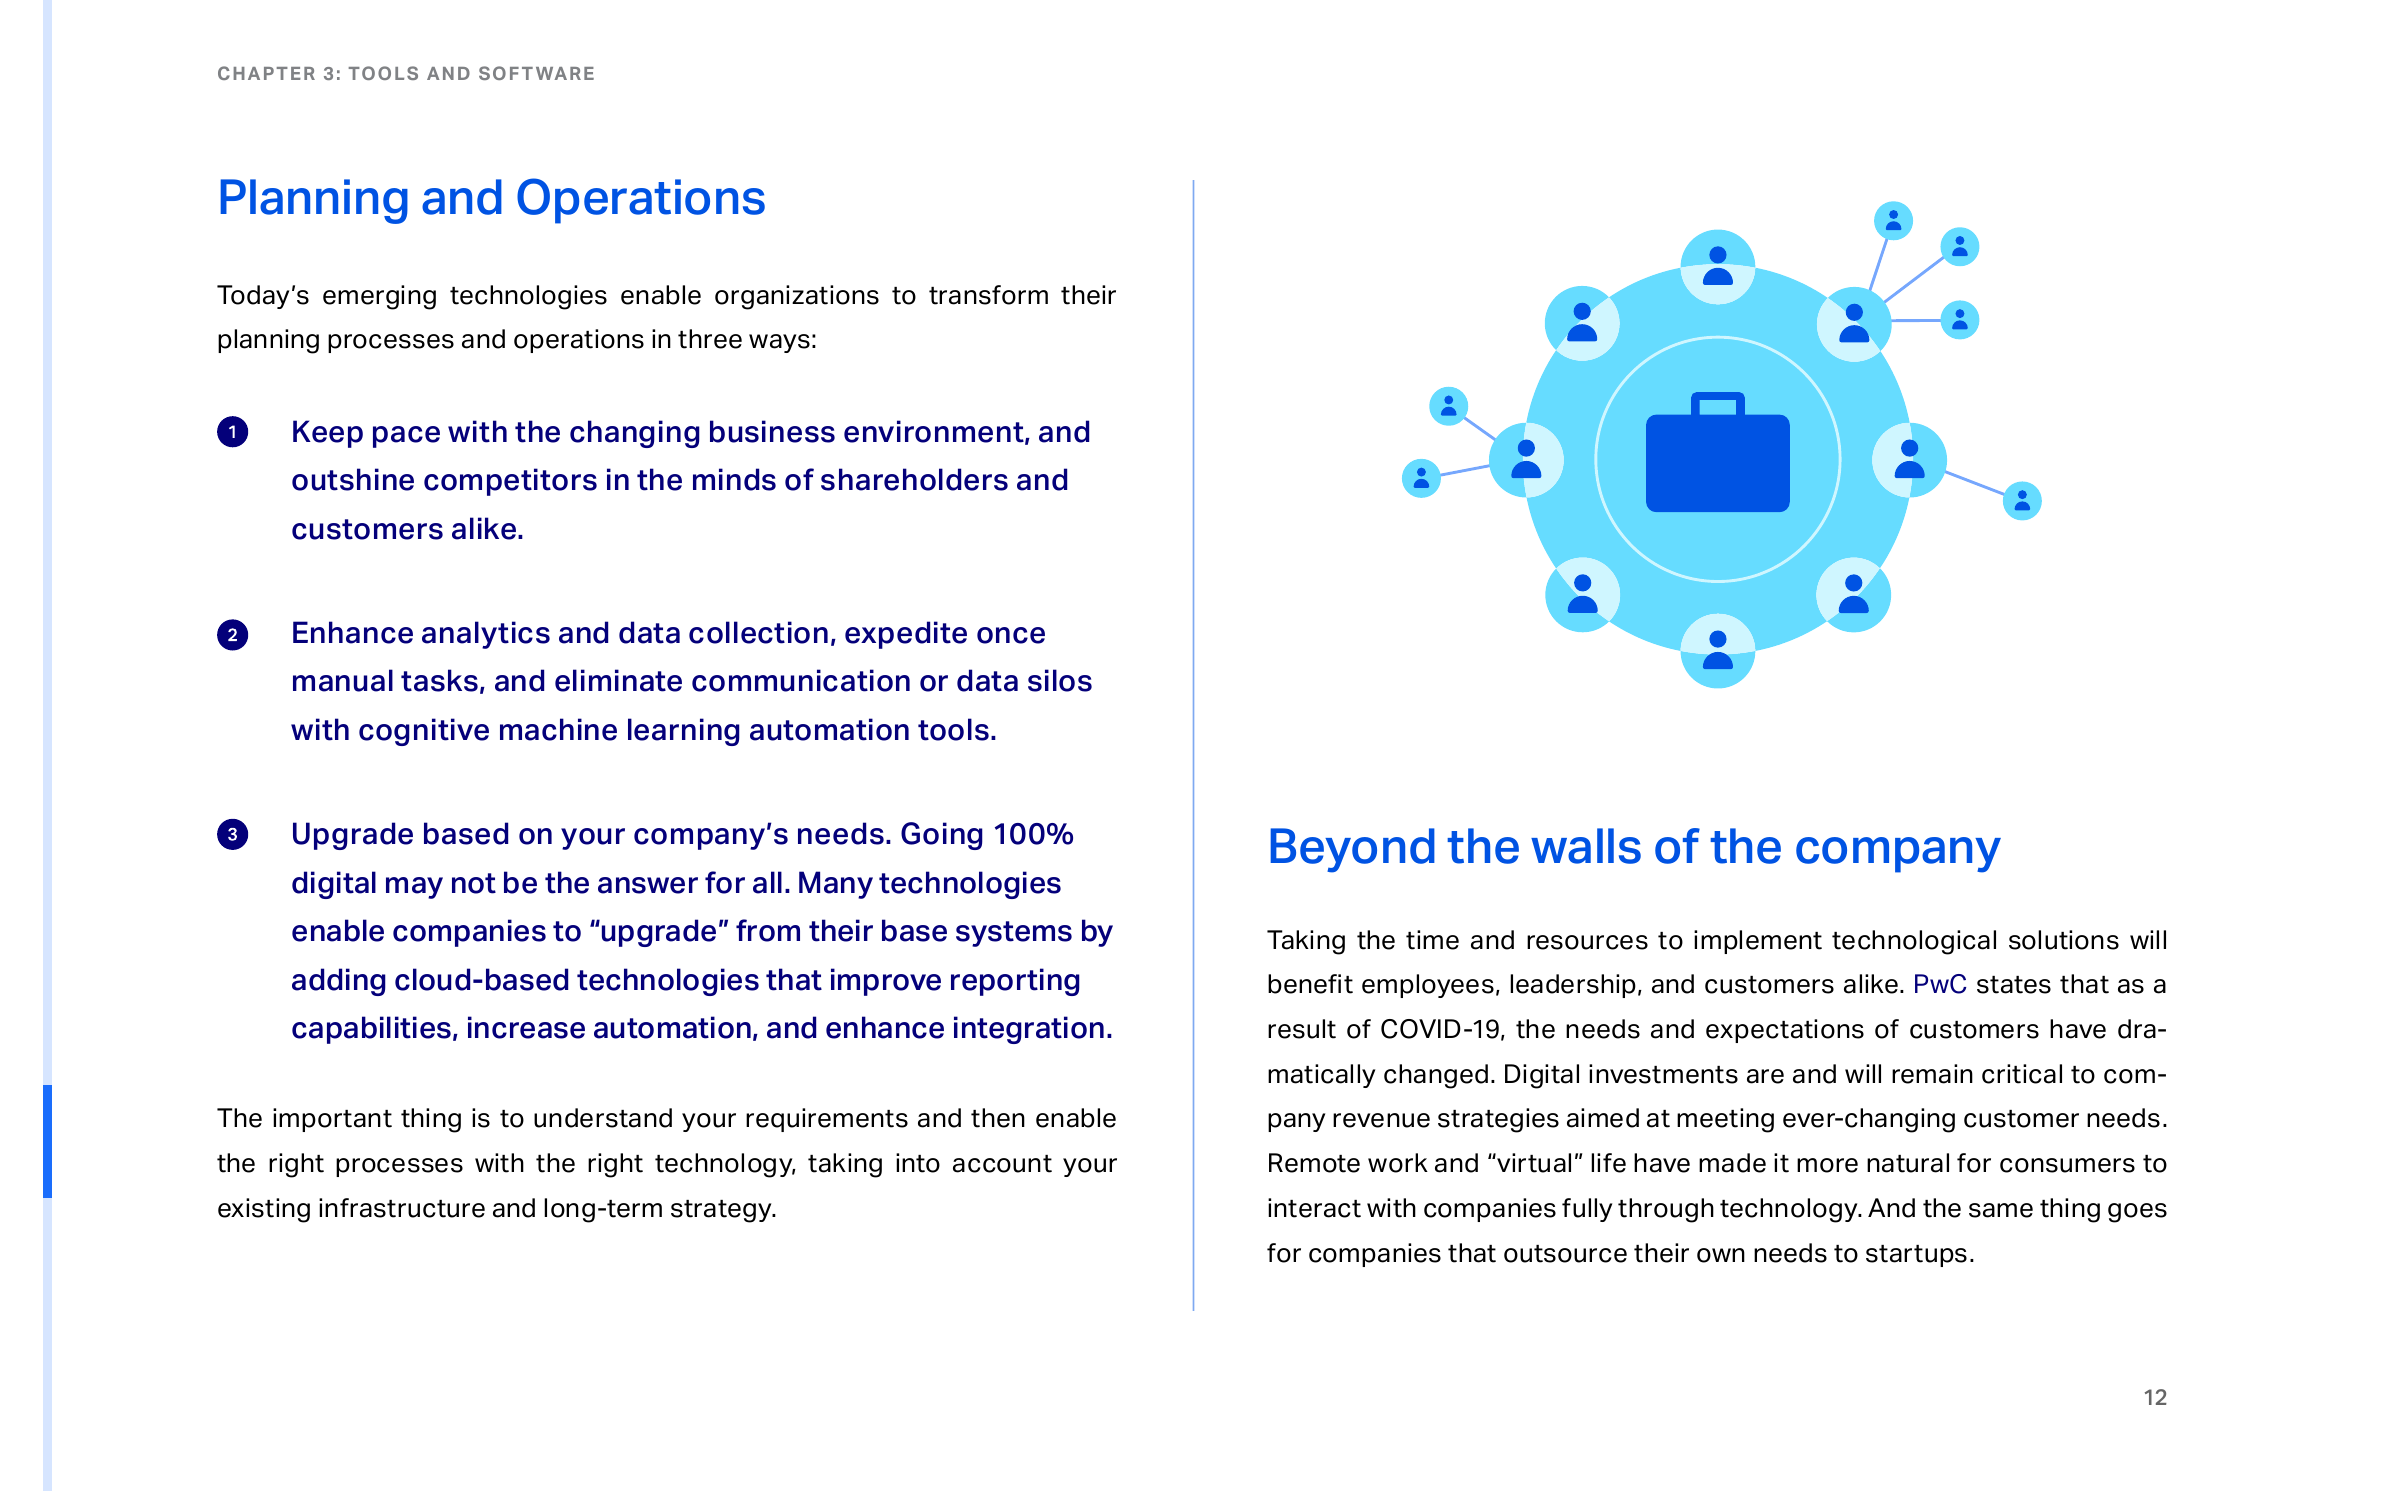 Image resolution: width=2385 pixels, height=1491 pixels. I want to click on once, so click(1011, 635).
